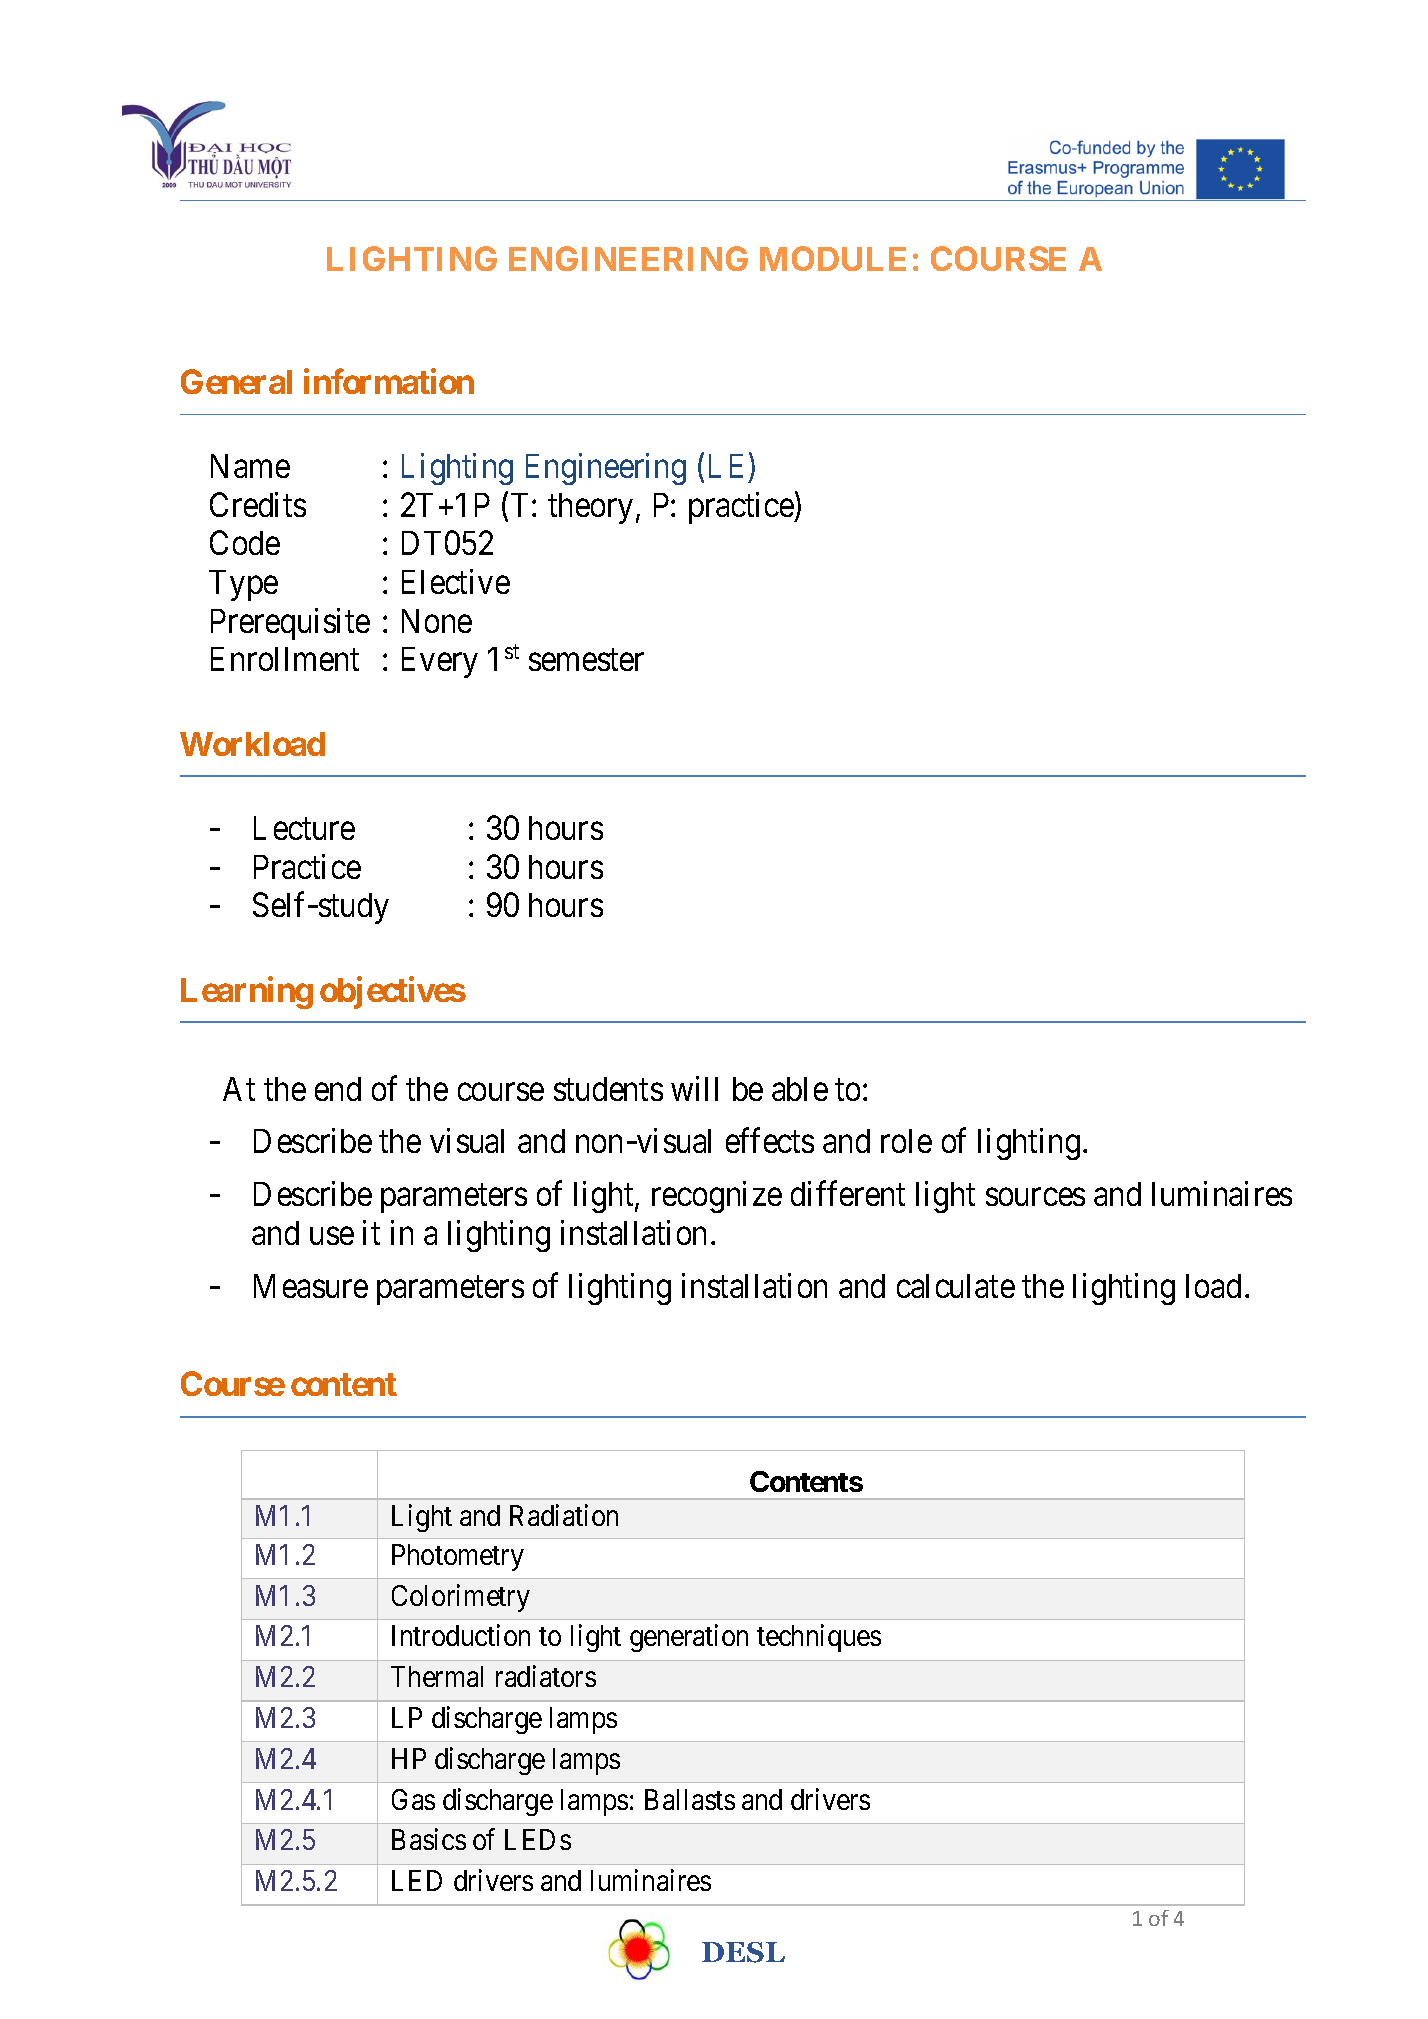 This screenshot has height=2019, width=1428. What do you see at coordinates (389, 381) in the screenshot?
I see `information` at bounding box center [389, 381].
